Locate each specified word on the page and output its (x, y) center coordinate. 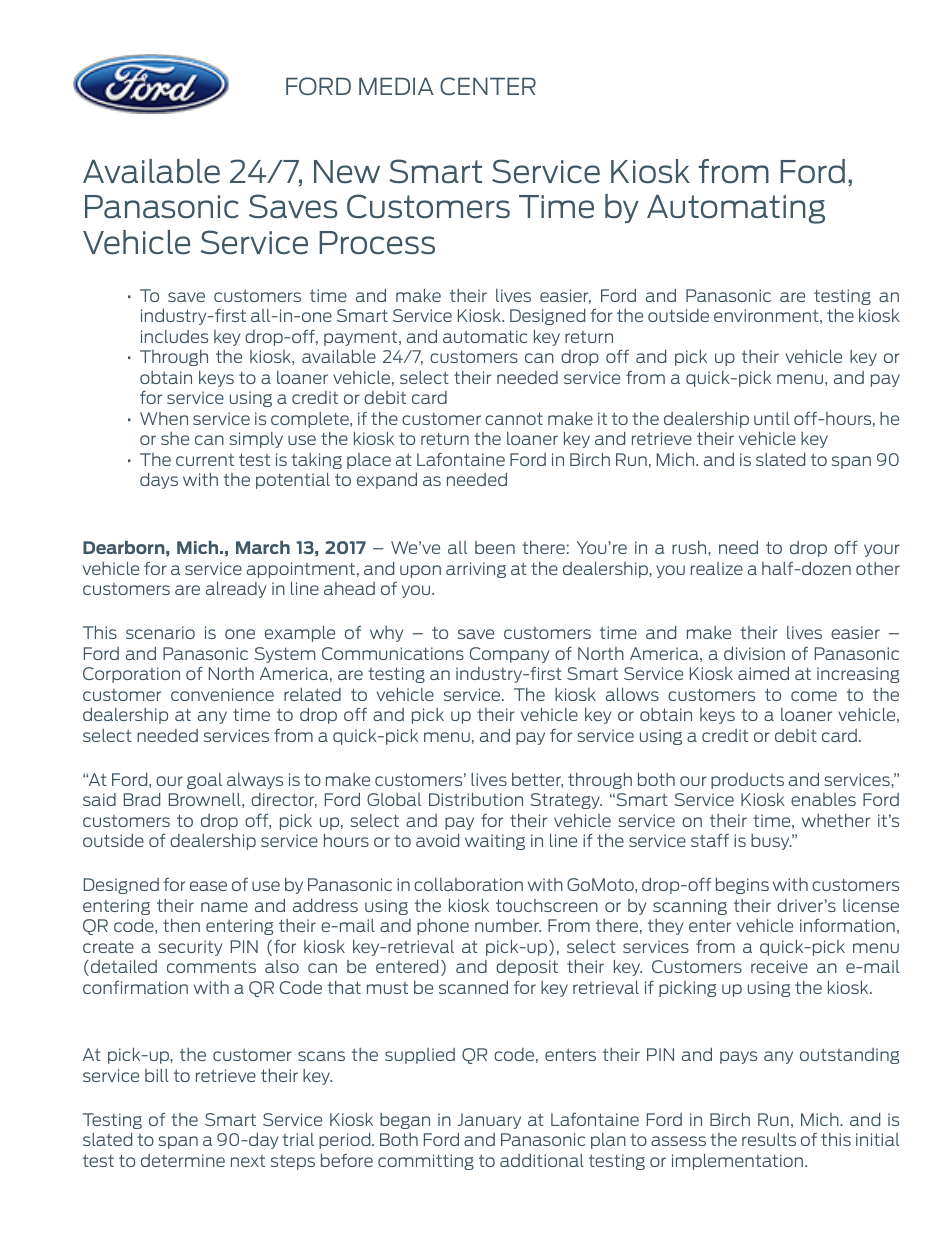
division (754, 653)
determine (183, 1160)
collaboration (468, 884)
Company (509, 655)
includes (174, 336)
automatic (485, 336)
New (347, 172)
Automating (736, 209)
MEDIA (396, 86)
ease (208, 886)
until (772, 418)
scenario (160, 632)
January (489, 1121)
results (769, 1139)
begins (742, 886)
